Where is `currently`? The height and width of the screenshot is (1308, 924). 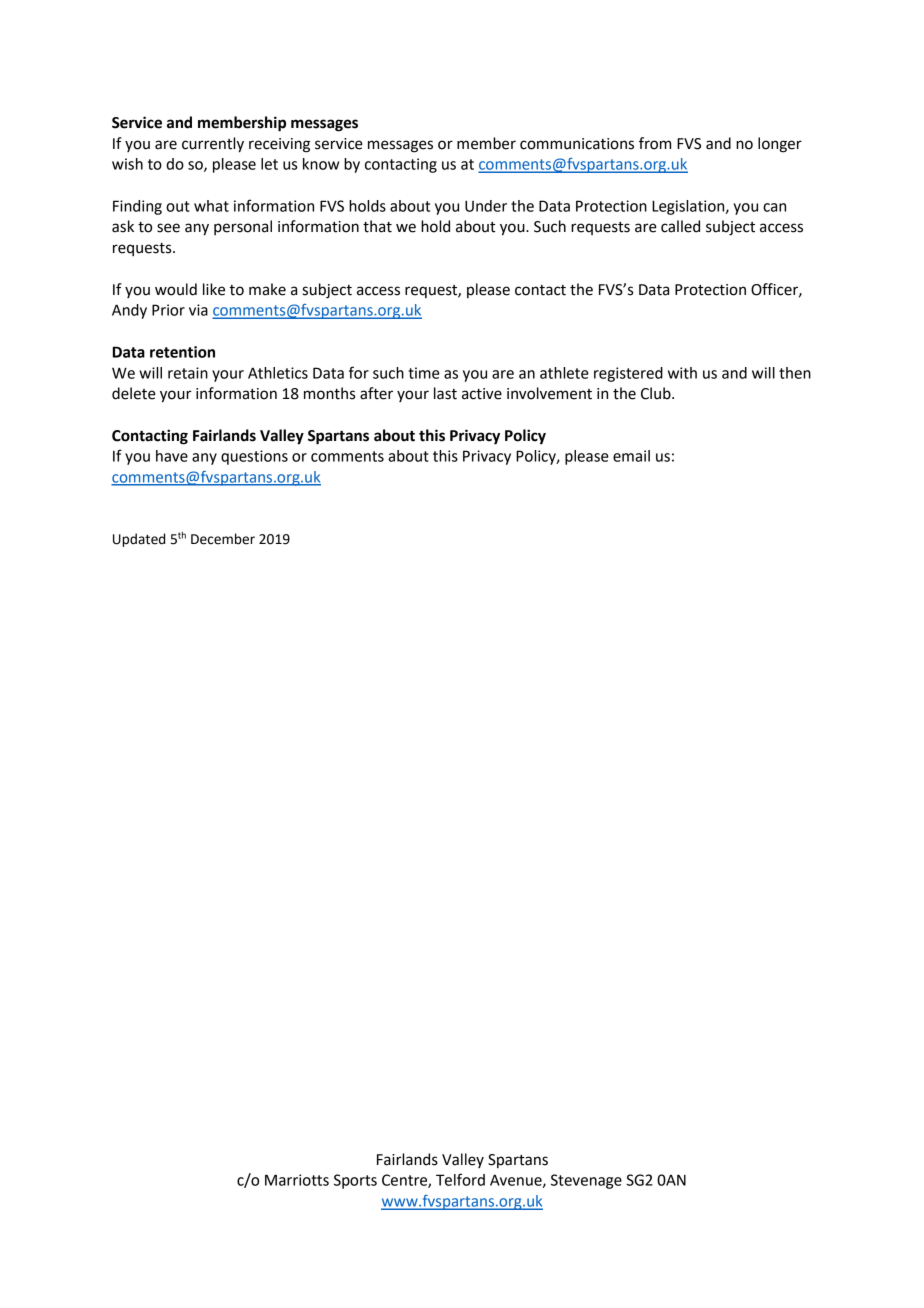
currently is located at coordinates (213, 145).
